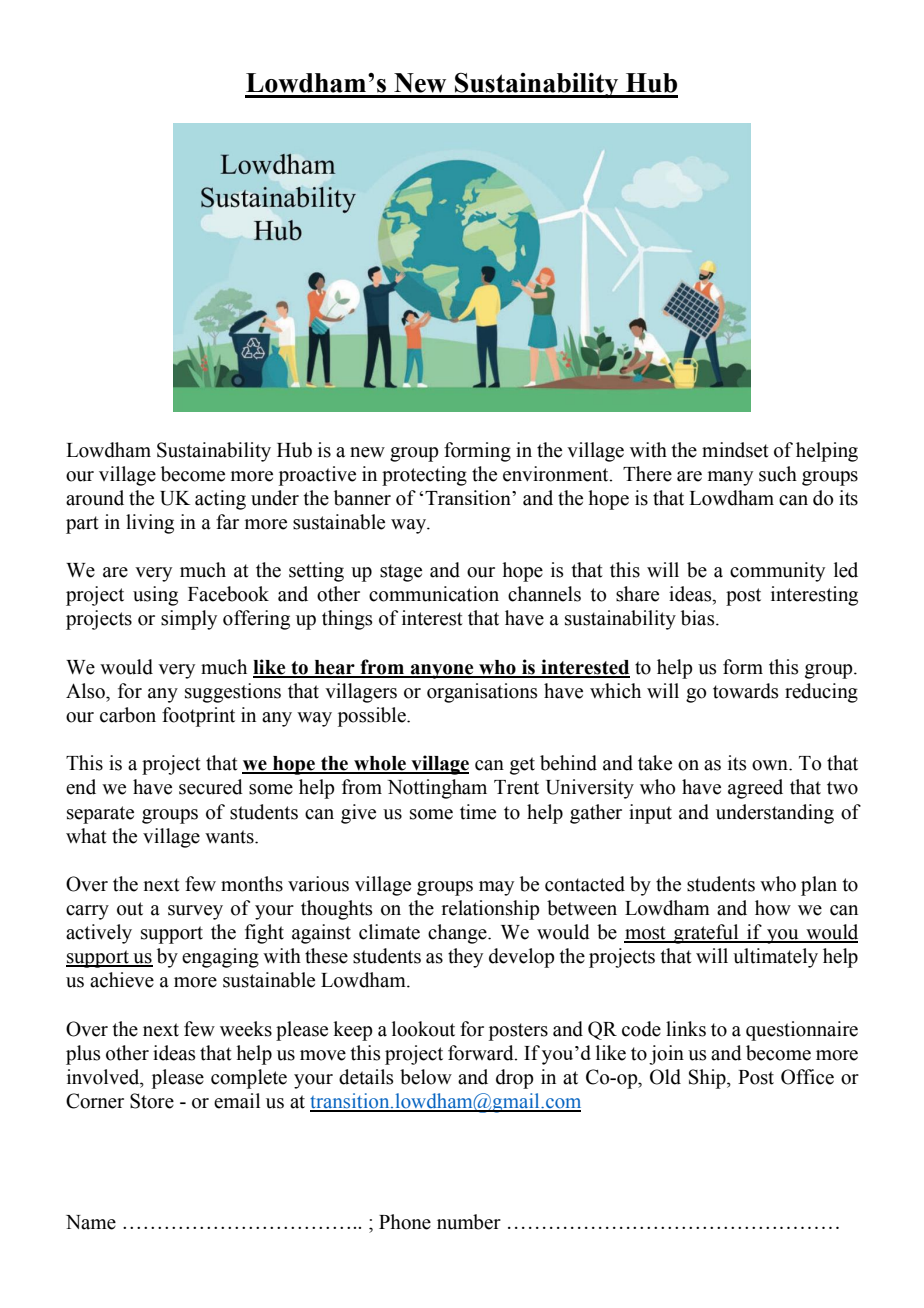 Image resolution: width=924 pixels, height=1308 pixels. What do you see at coordinates (198, 717) in the screenshot?
I see `footprint` at bounding box center [198, 717].
